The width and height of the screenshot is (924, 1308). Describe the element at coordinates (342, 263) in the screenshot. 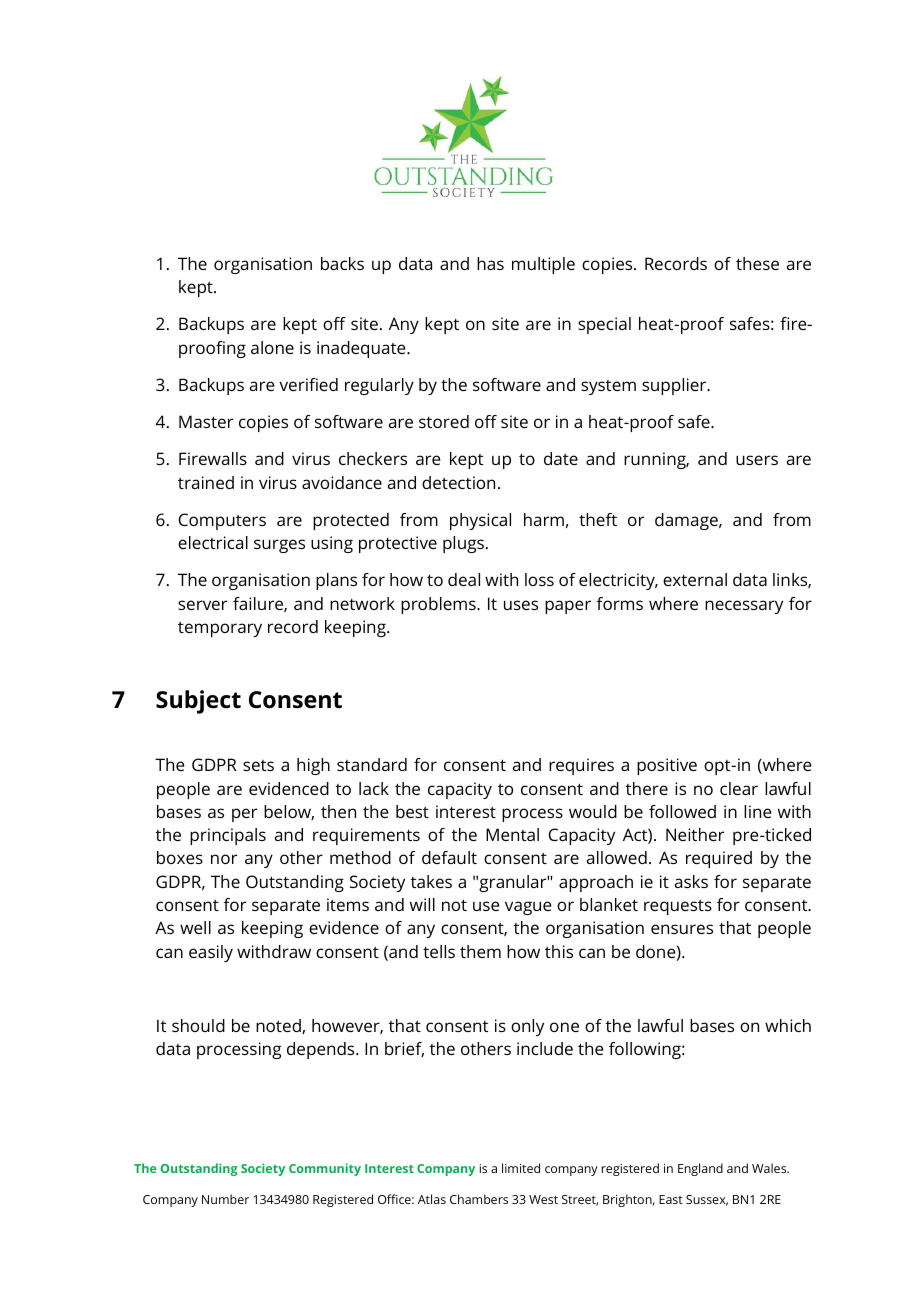

I see `backs` at that location.
